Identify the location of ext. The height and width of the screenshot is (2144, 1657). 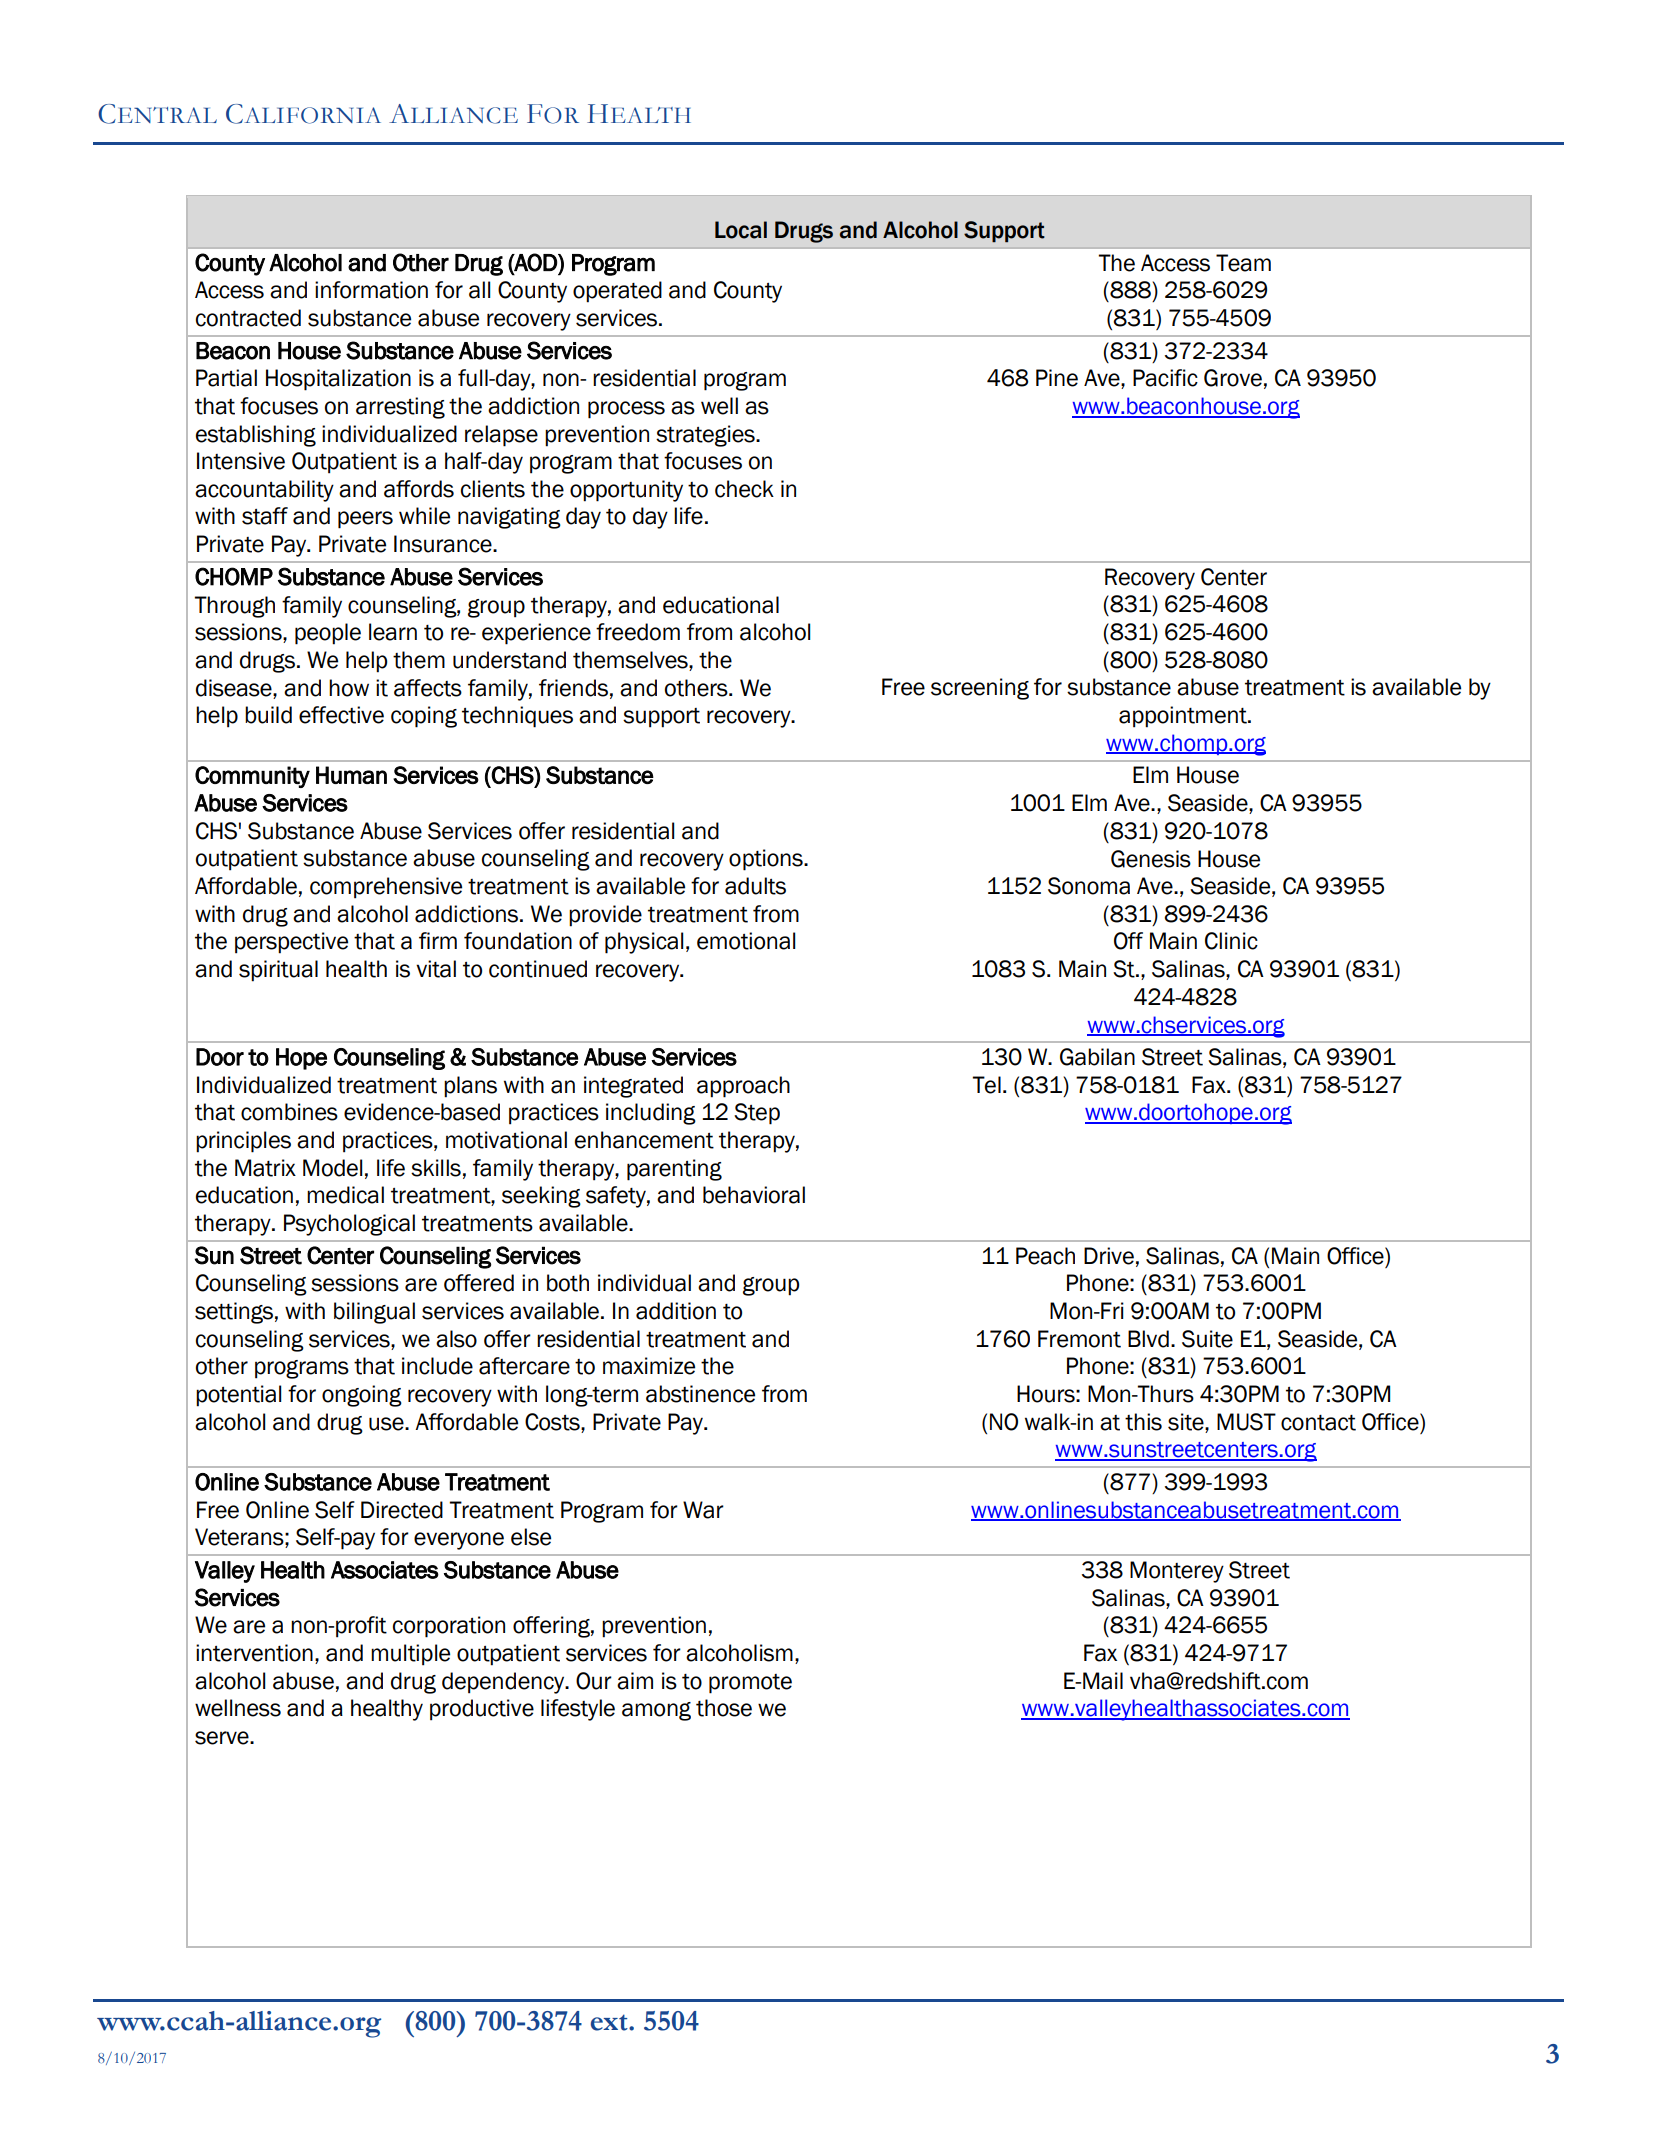
(610, 2022).
